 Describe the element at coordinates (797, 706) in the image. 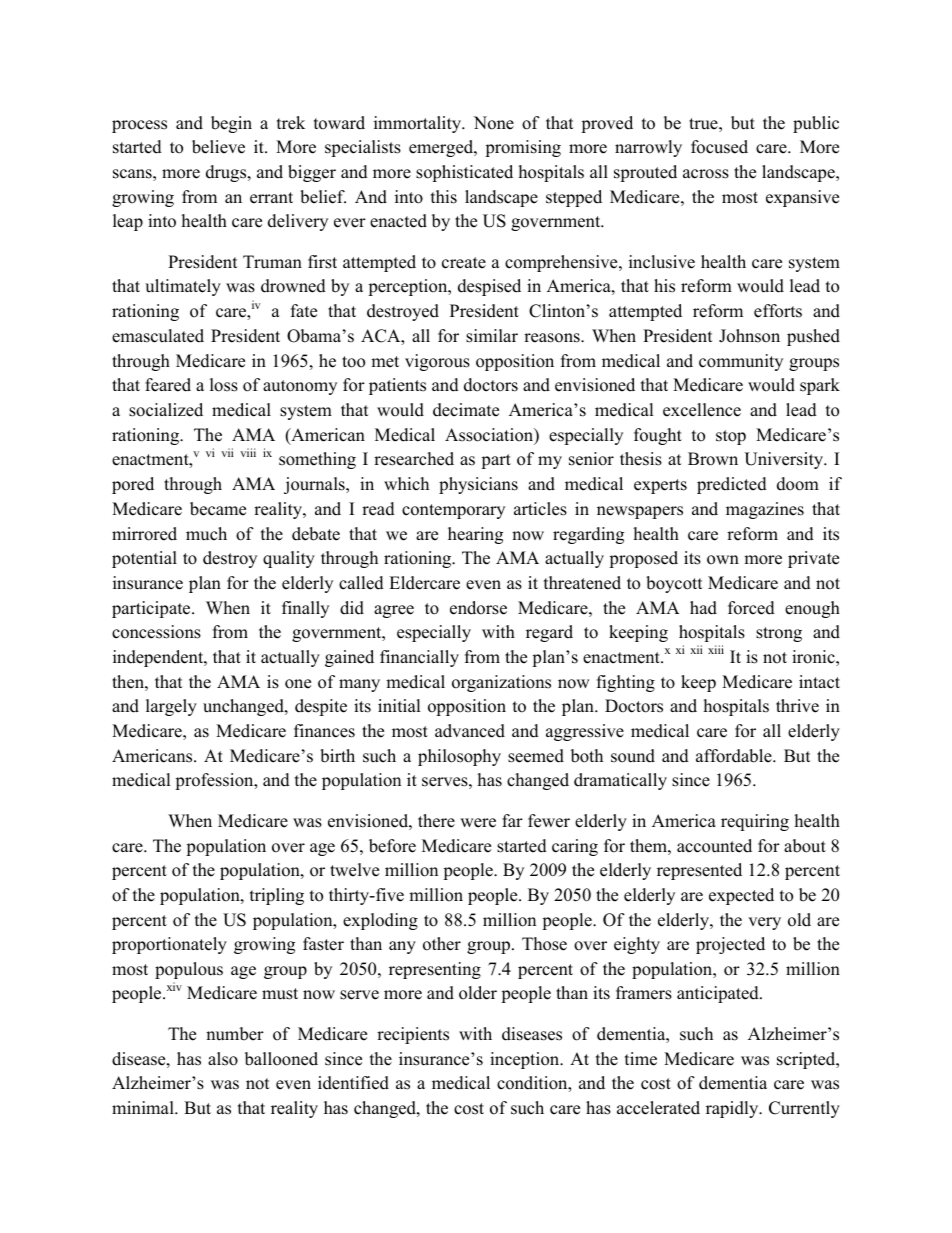

I see `thrive` at that location.
